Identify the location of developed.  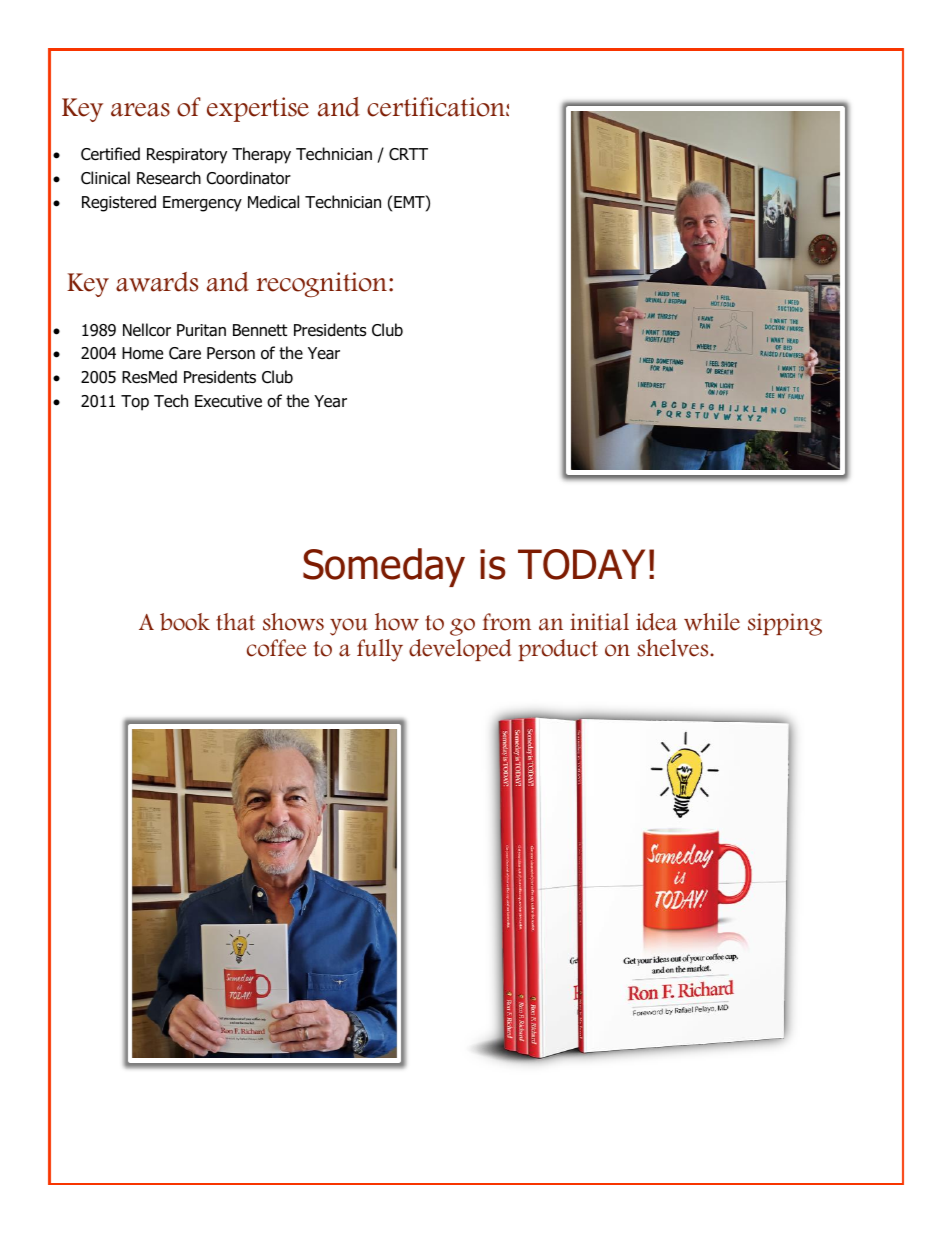
(460, 650).
